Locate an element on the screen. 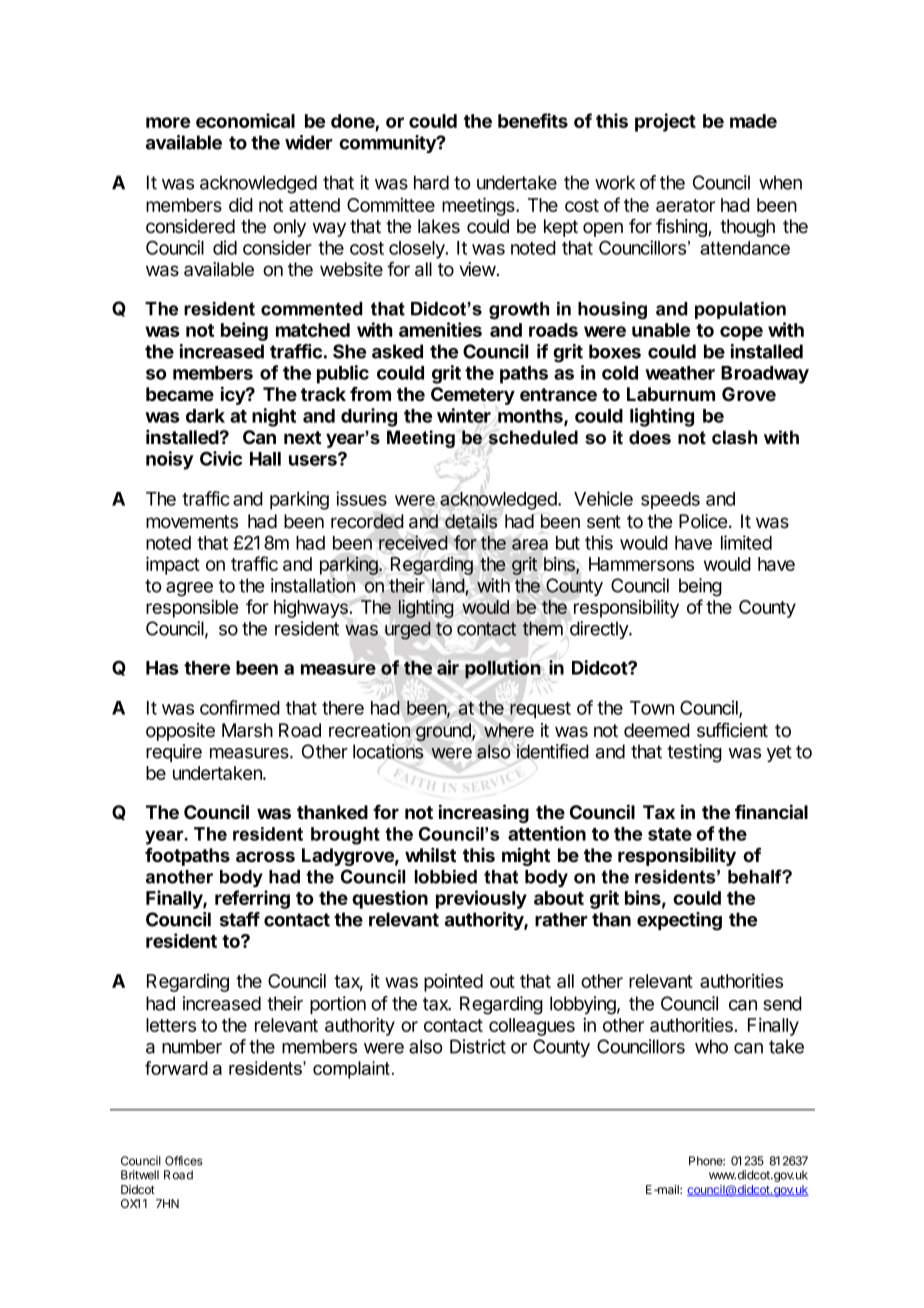  Offices is located at coordinates (184, 1161).
